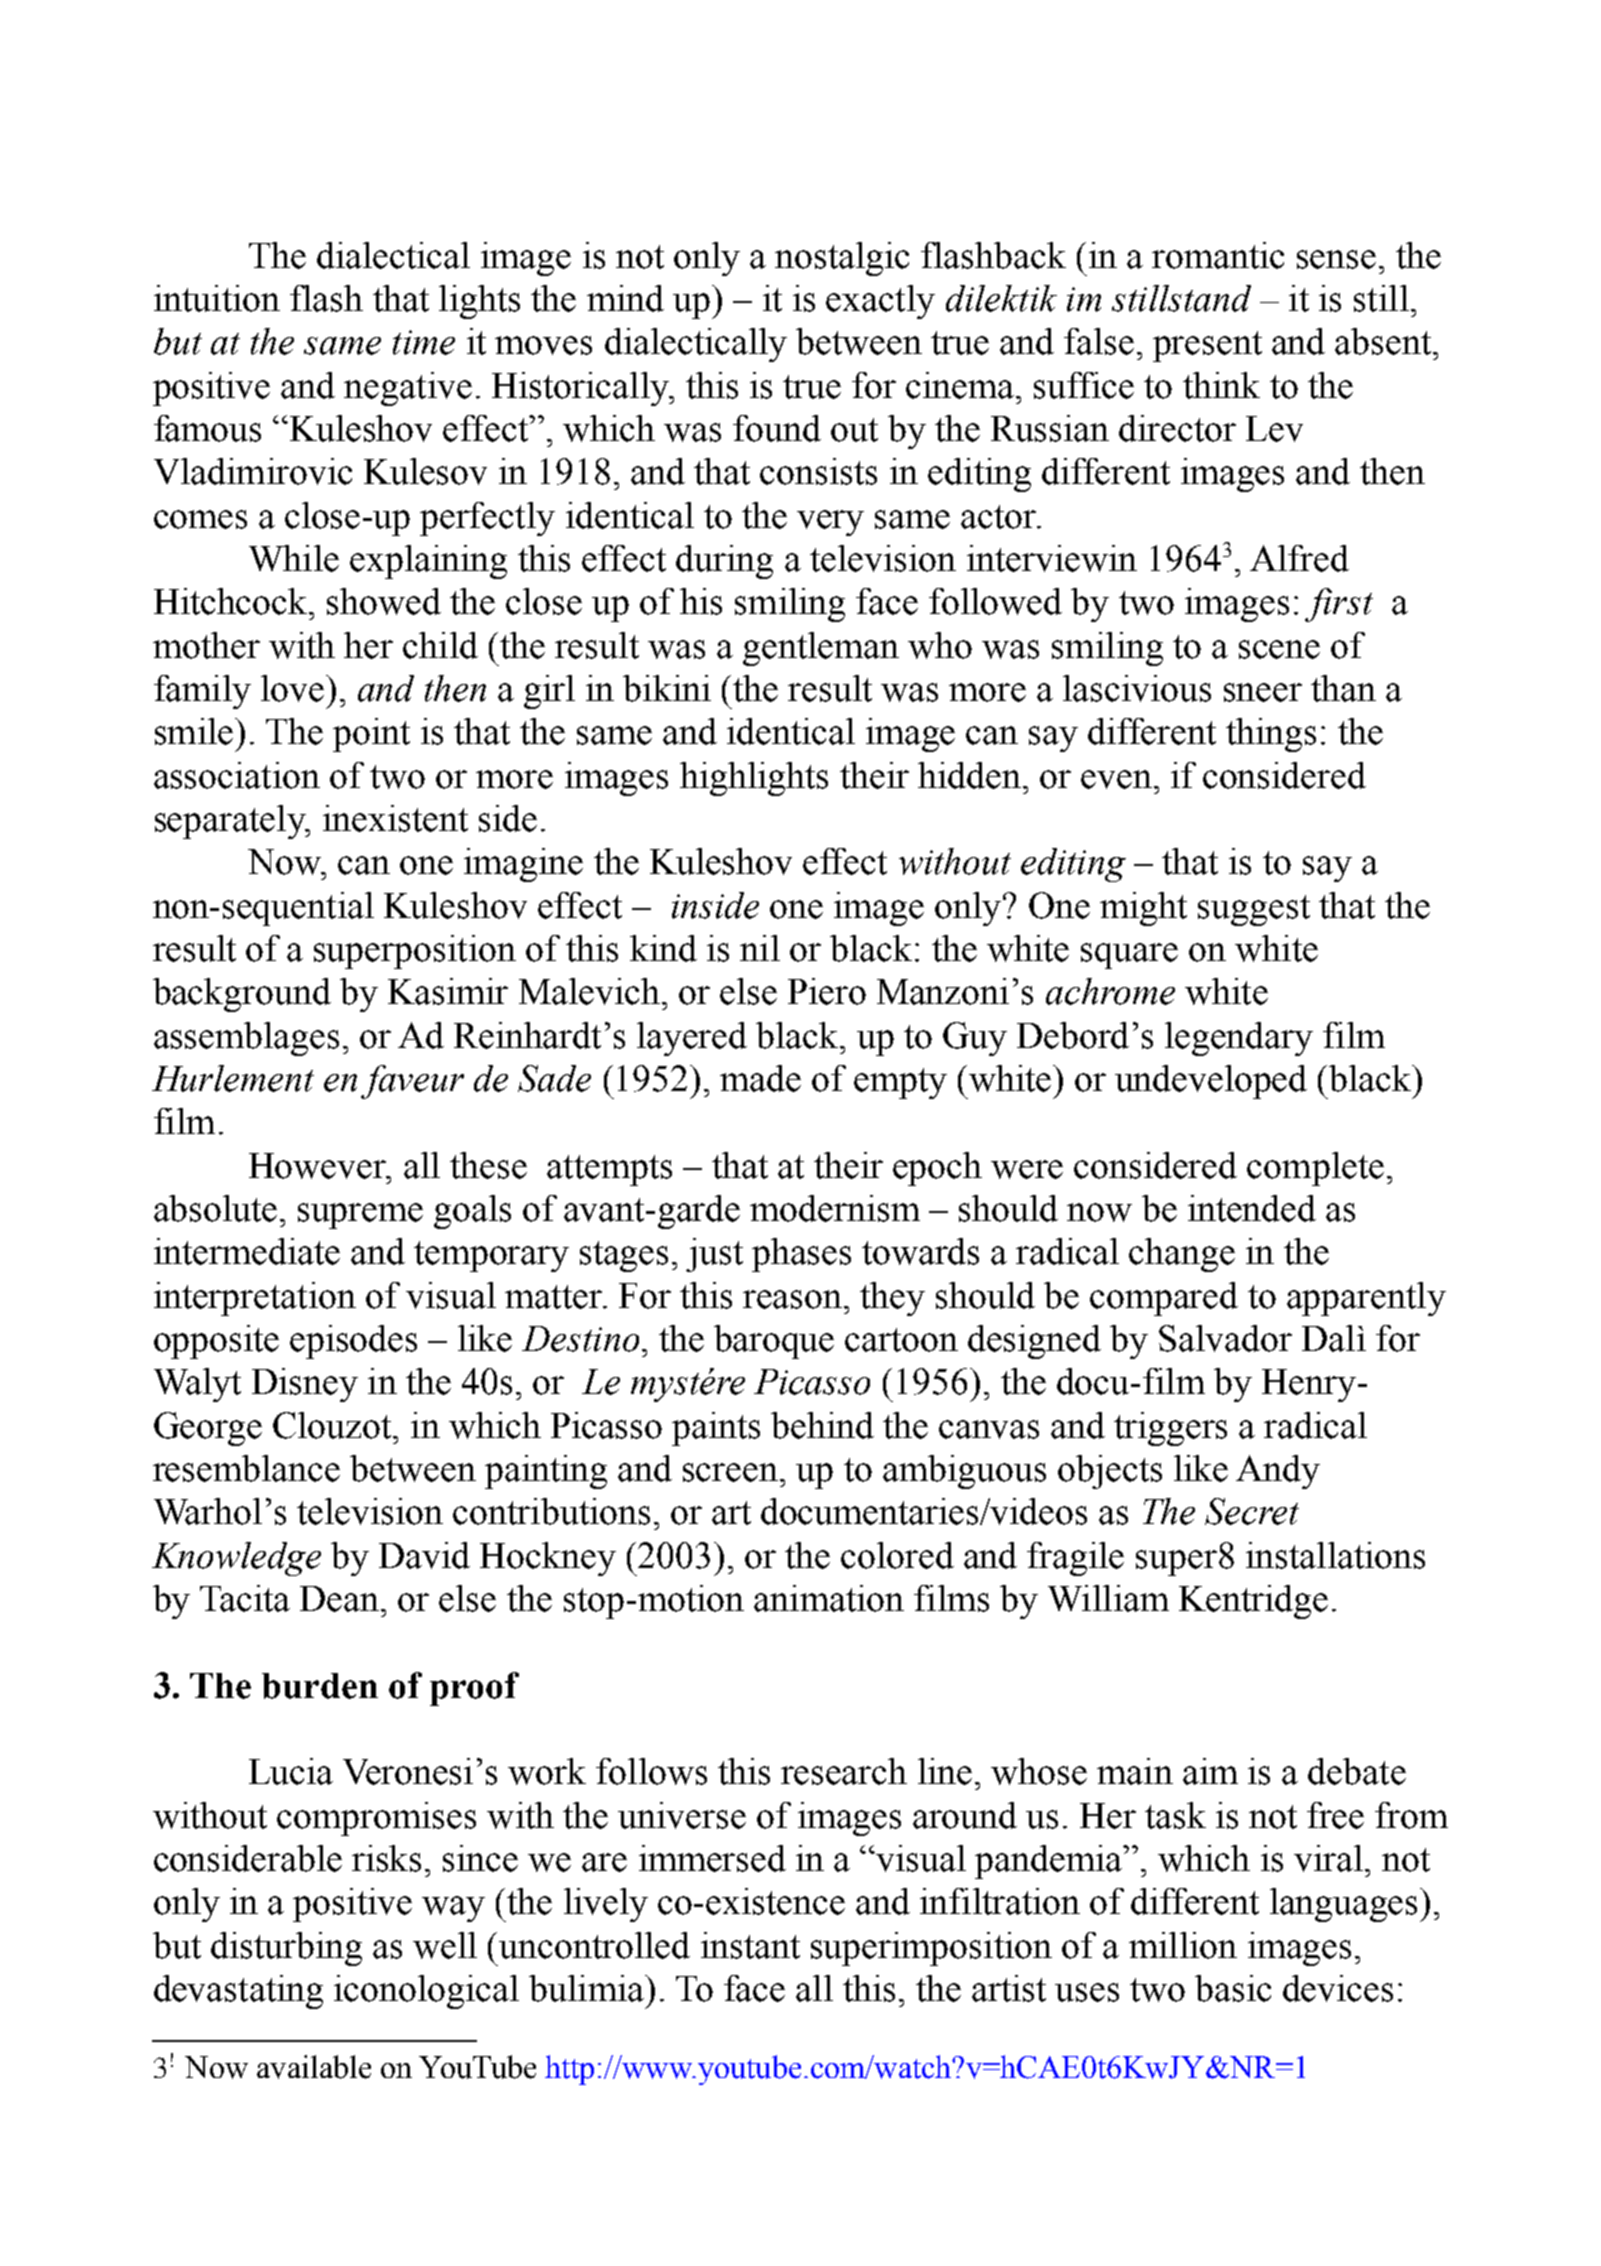 Image resolution: width=1601 pixels, height=2266 pixels. I want to click on suggest, so click(1254, 910).
